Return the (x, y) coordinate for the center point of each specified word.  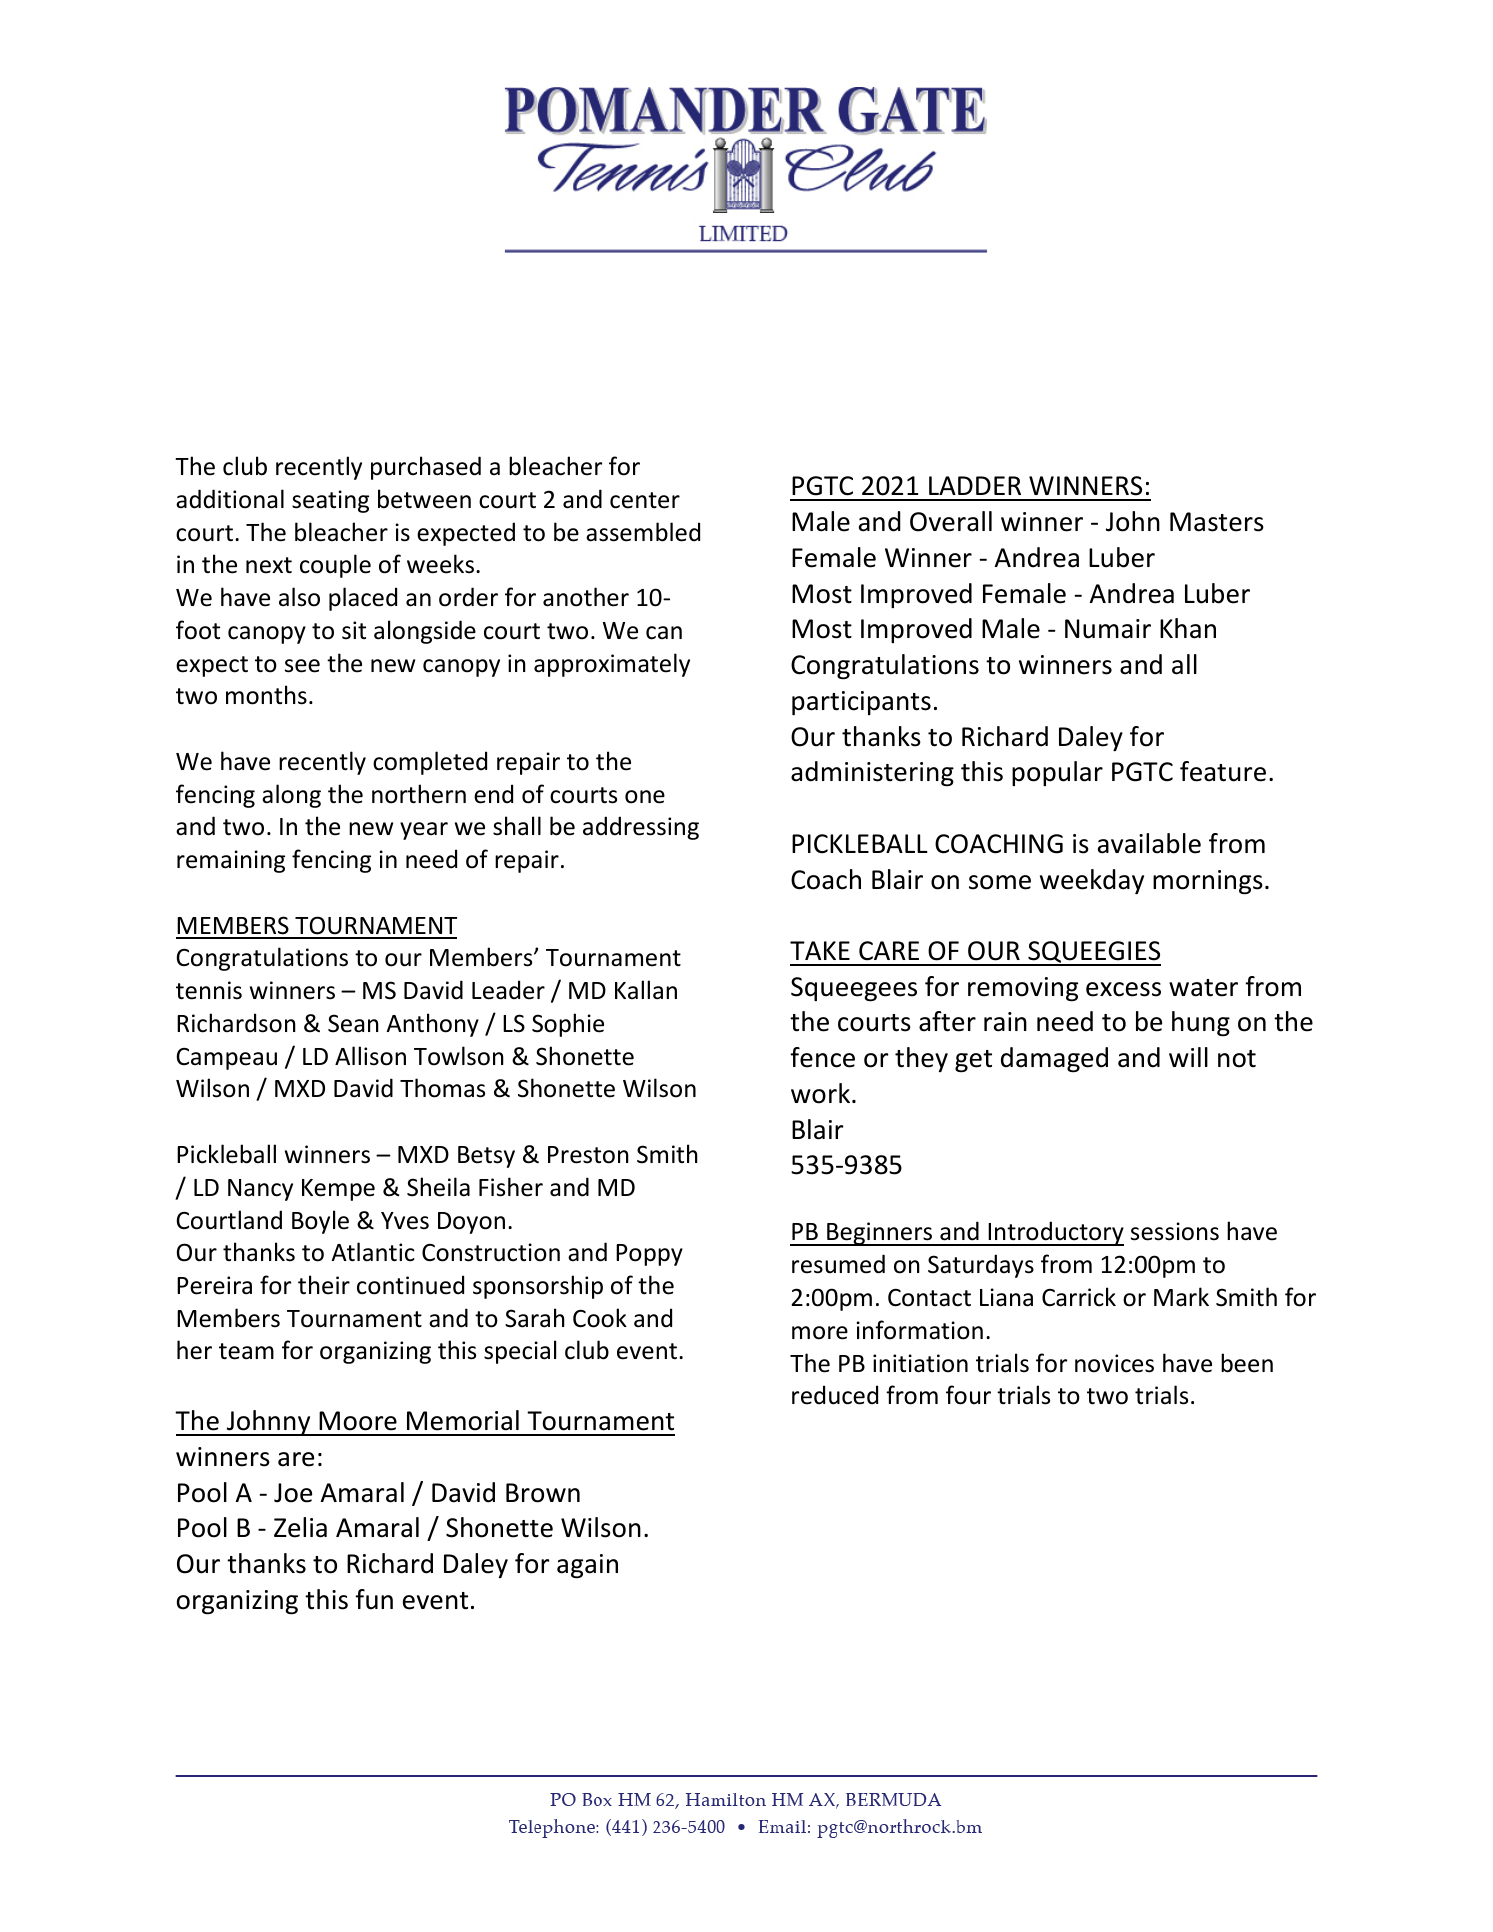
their (324, 1285)
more (820, 1333)
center (645, 500)
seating (330, 501)
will (1188, 1057)
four (968, 1395)
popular (1057, 773)
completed (430, 763)
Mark (1181, 1297)
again (587, 1566)
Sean (353, 1023)
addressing (641, 828)
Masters (1217, 522)
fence (822, 1057)
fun (374, 1599)
